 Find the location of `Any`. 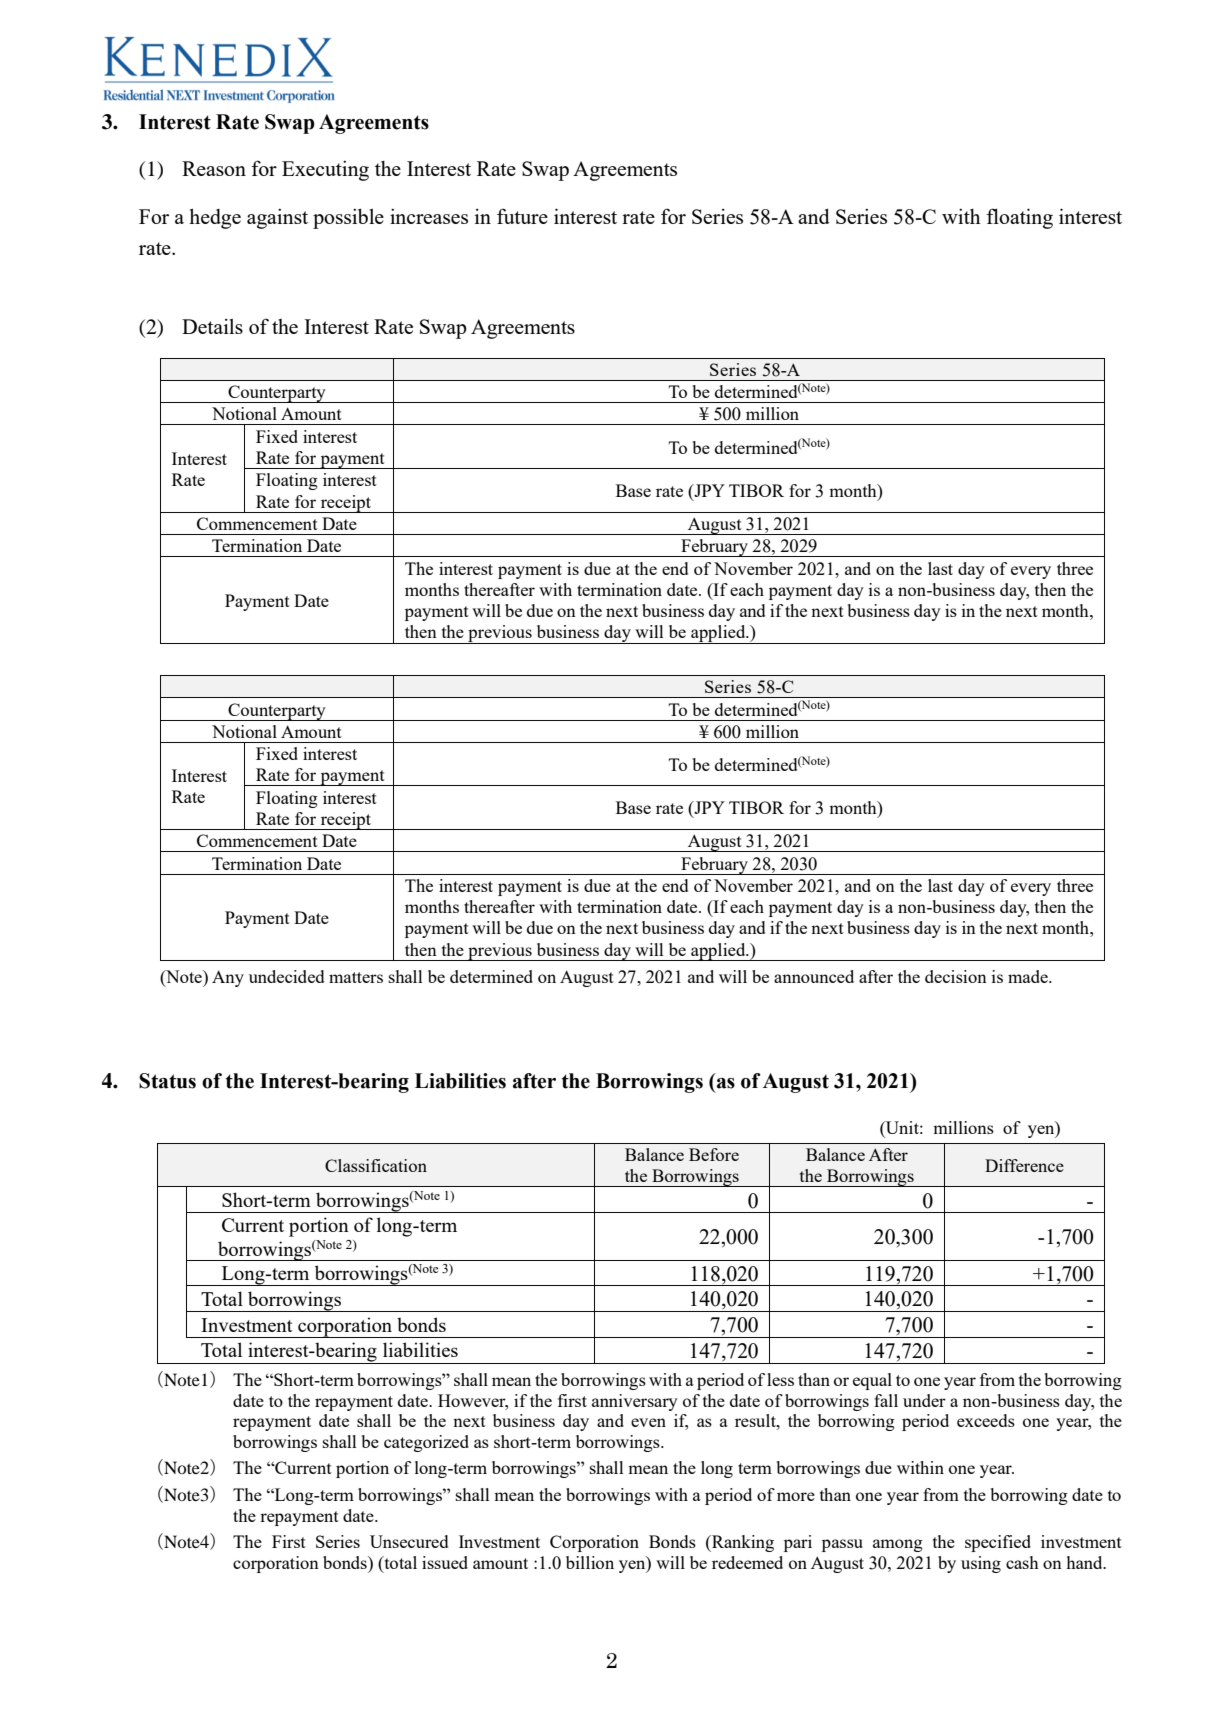

Any is located at coordinates (228, 978).
